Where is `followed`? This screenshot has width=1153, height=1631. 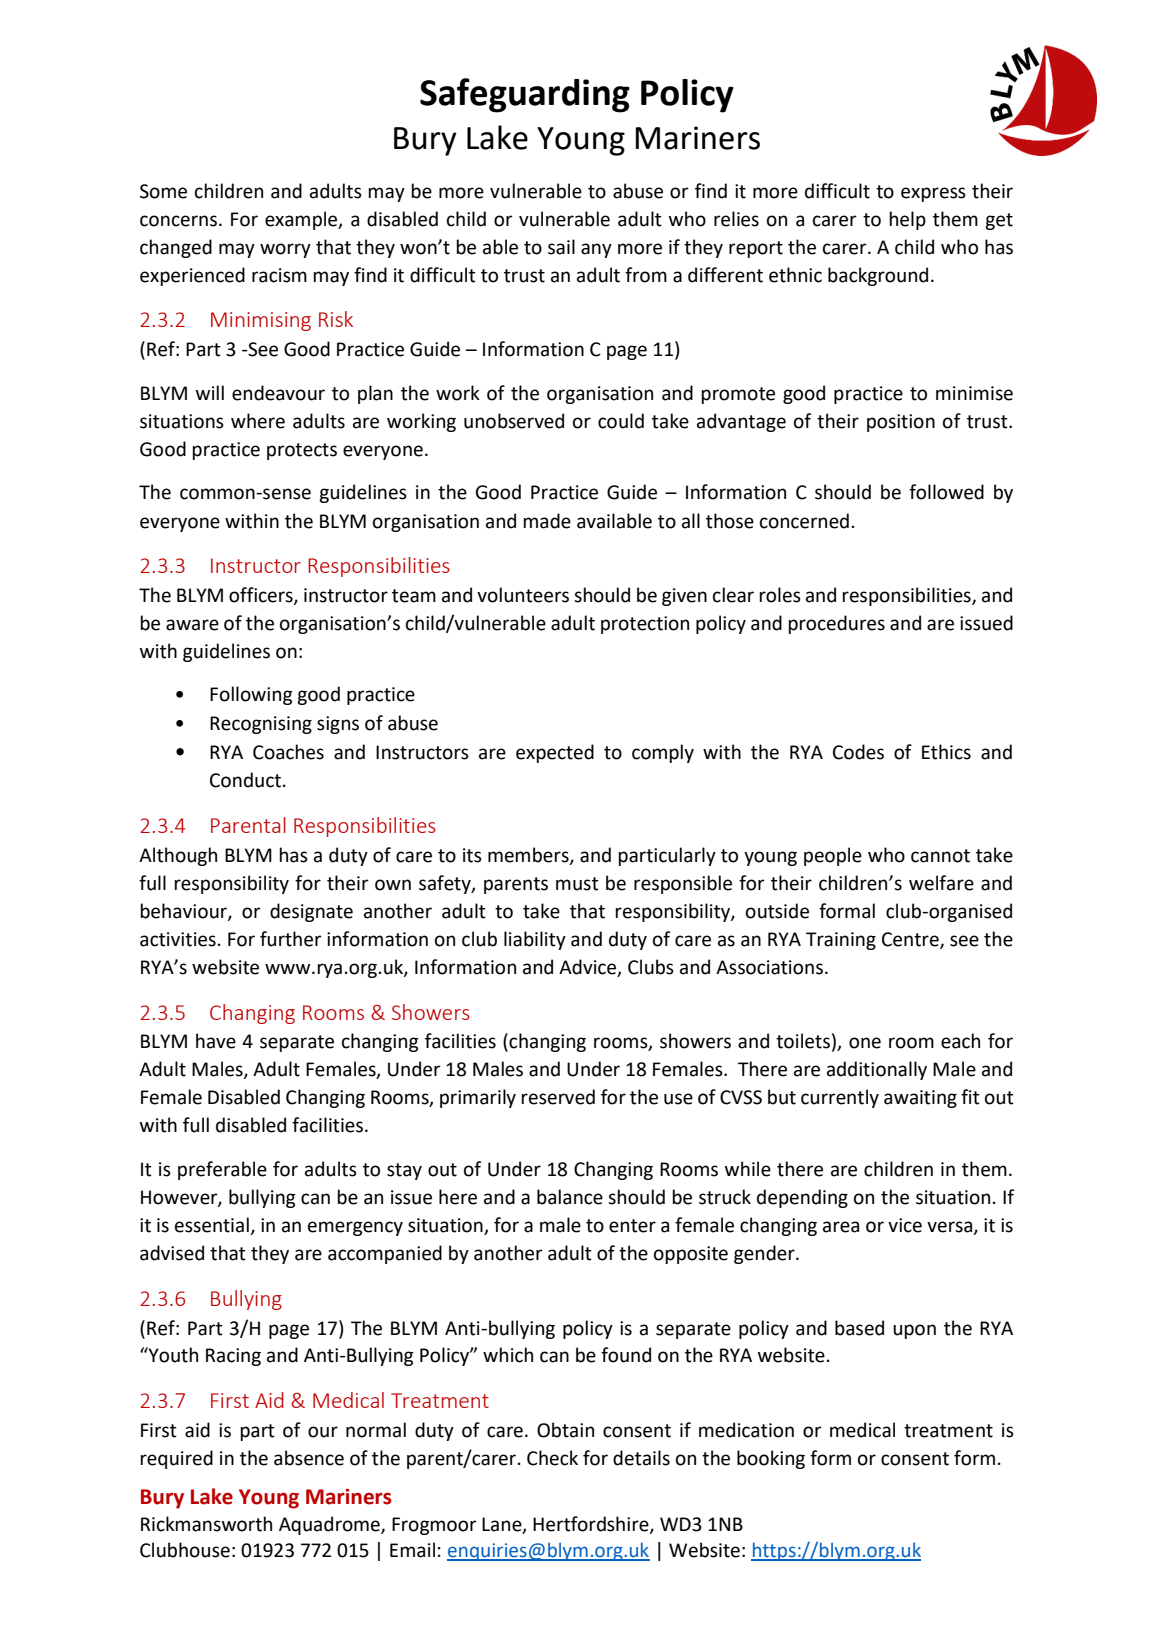
followed is located at coordinates (946, 492).
